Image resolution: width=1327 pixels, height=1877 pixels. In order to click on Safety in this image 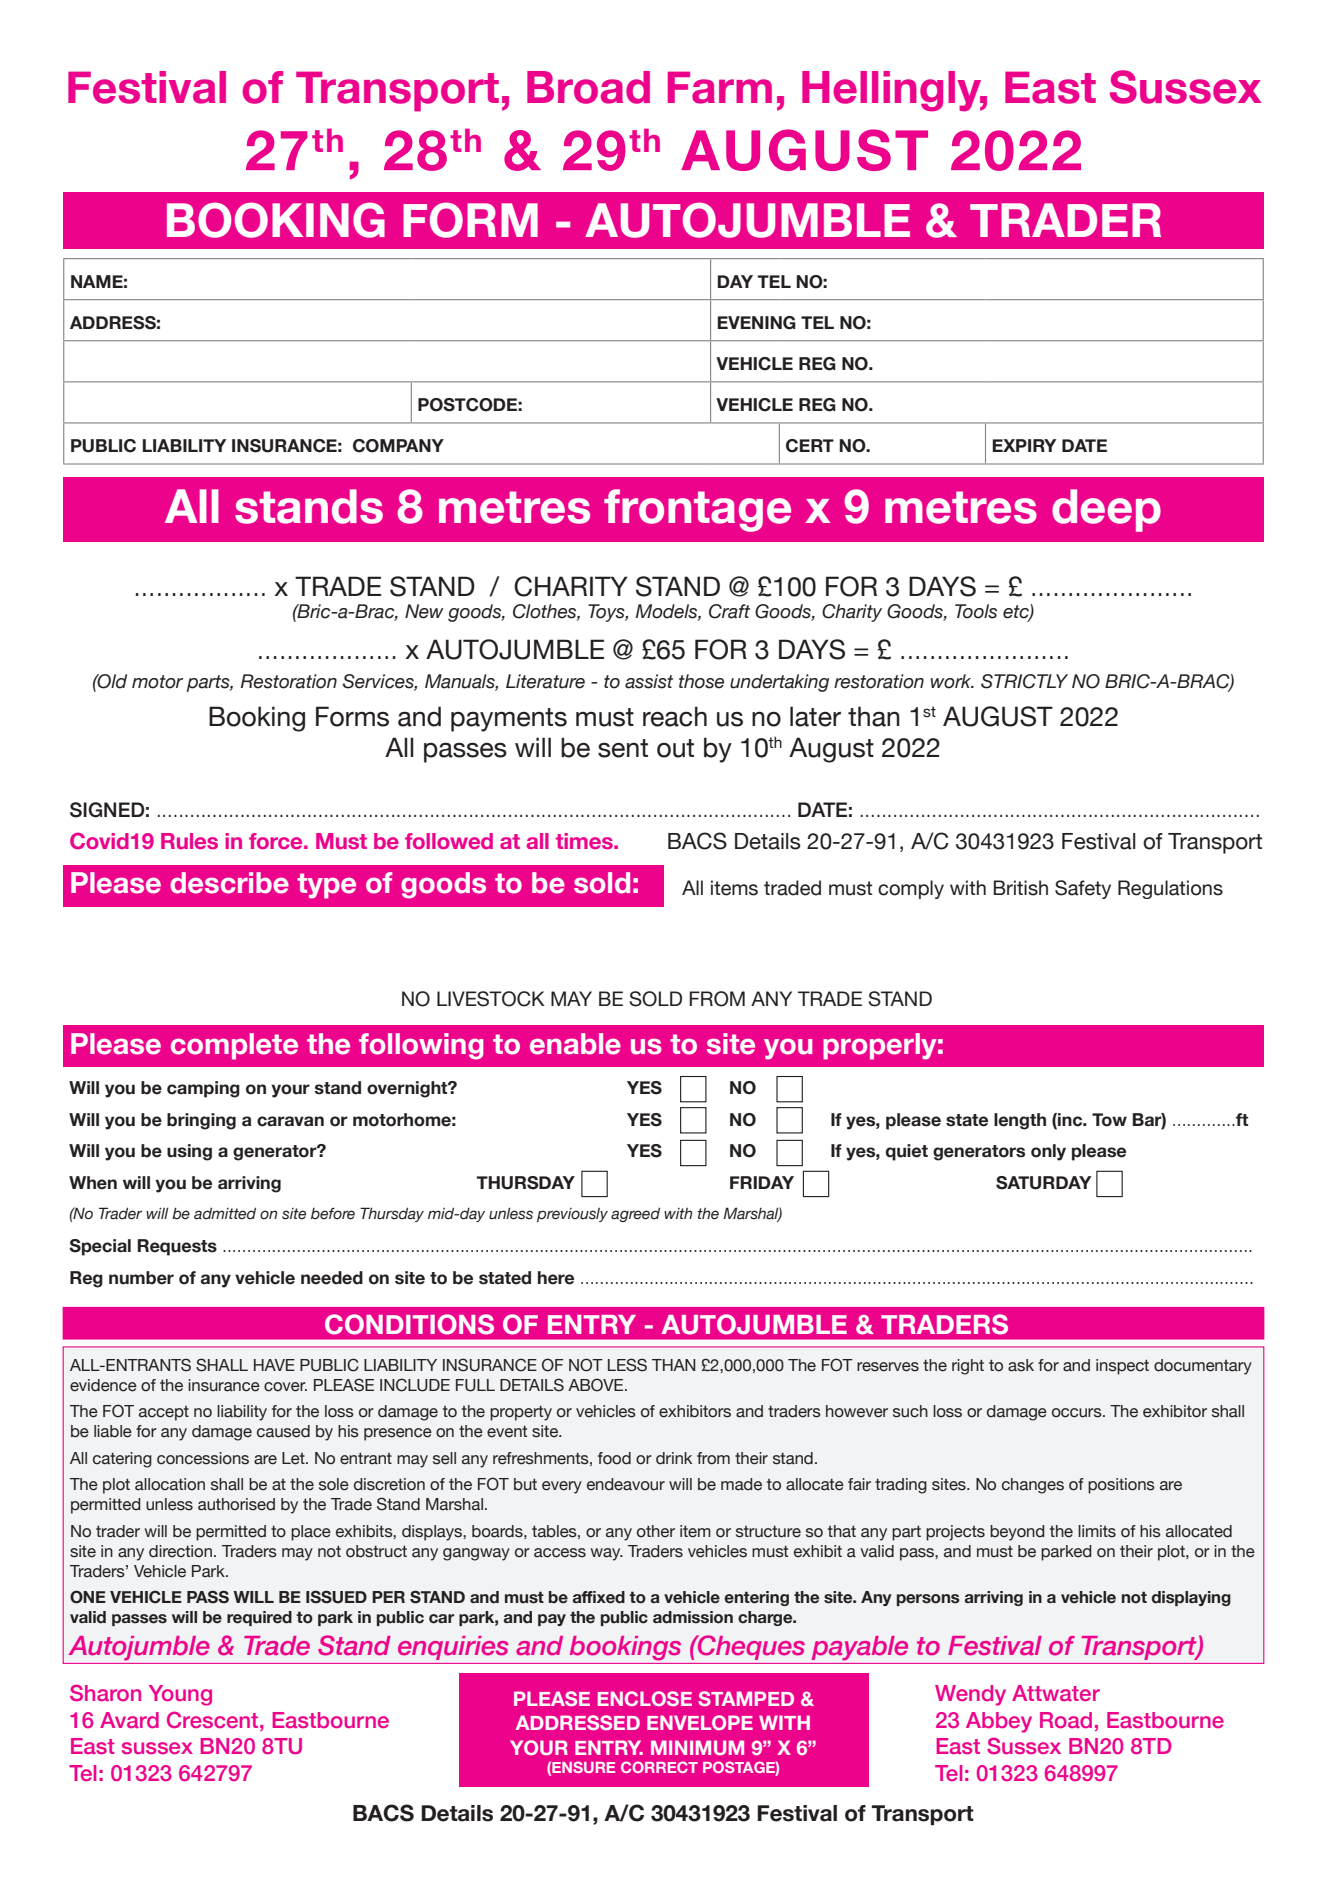, I will do `click(1083, 889)`.
